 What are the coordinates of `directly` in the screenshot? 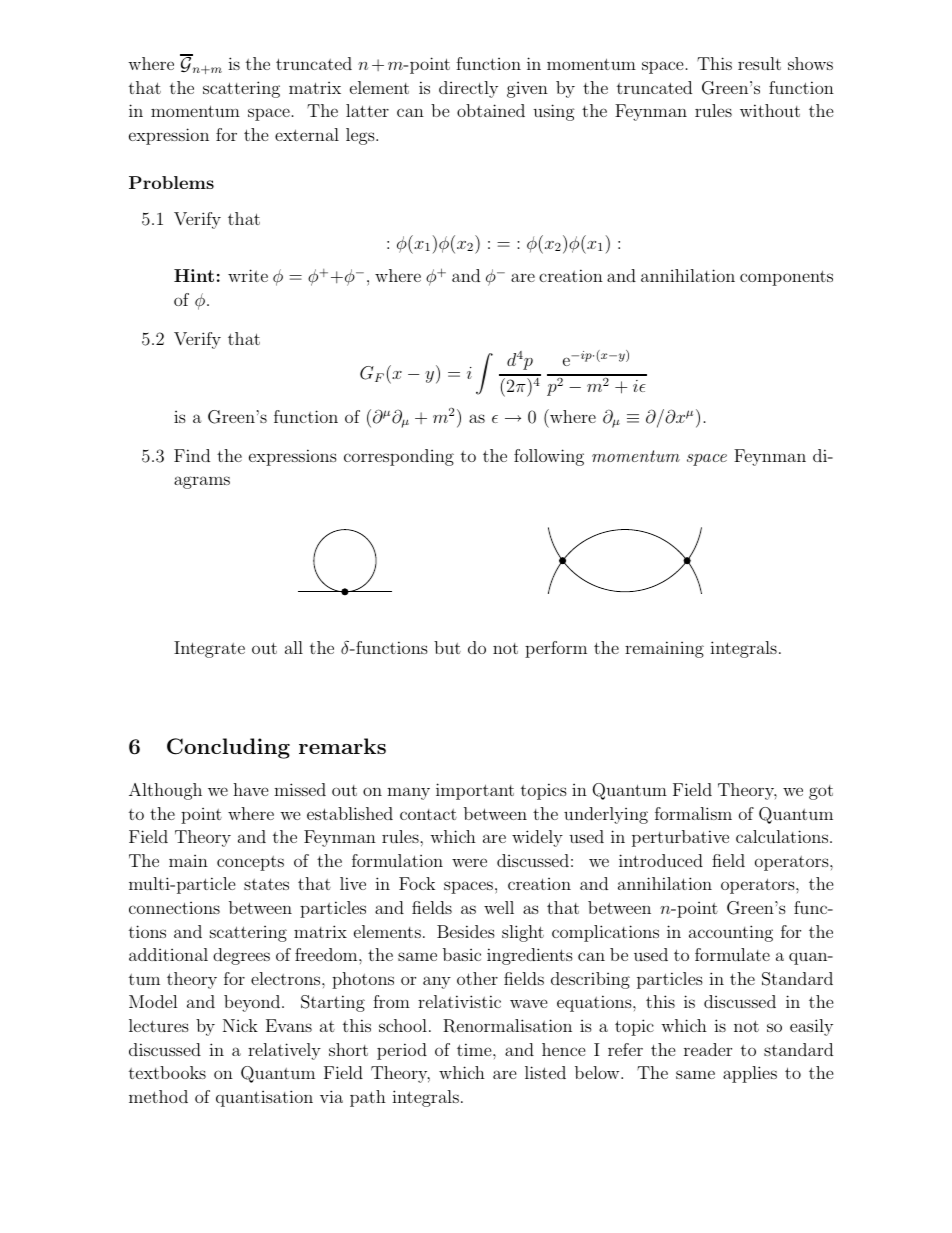 It's located at (468, 89).
